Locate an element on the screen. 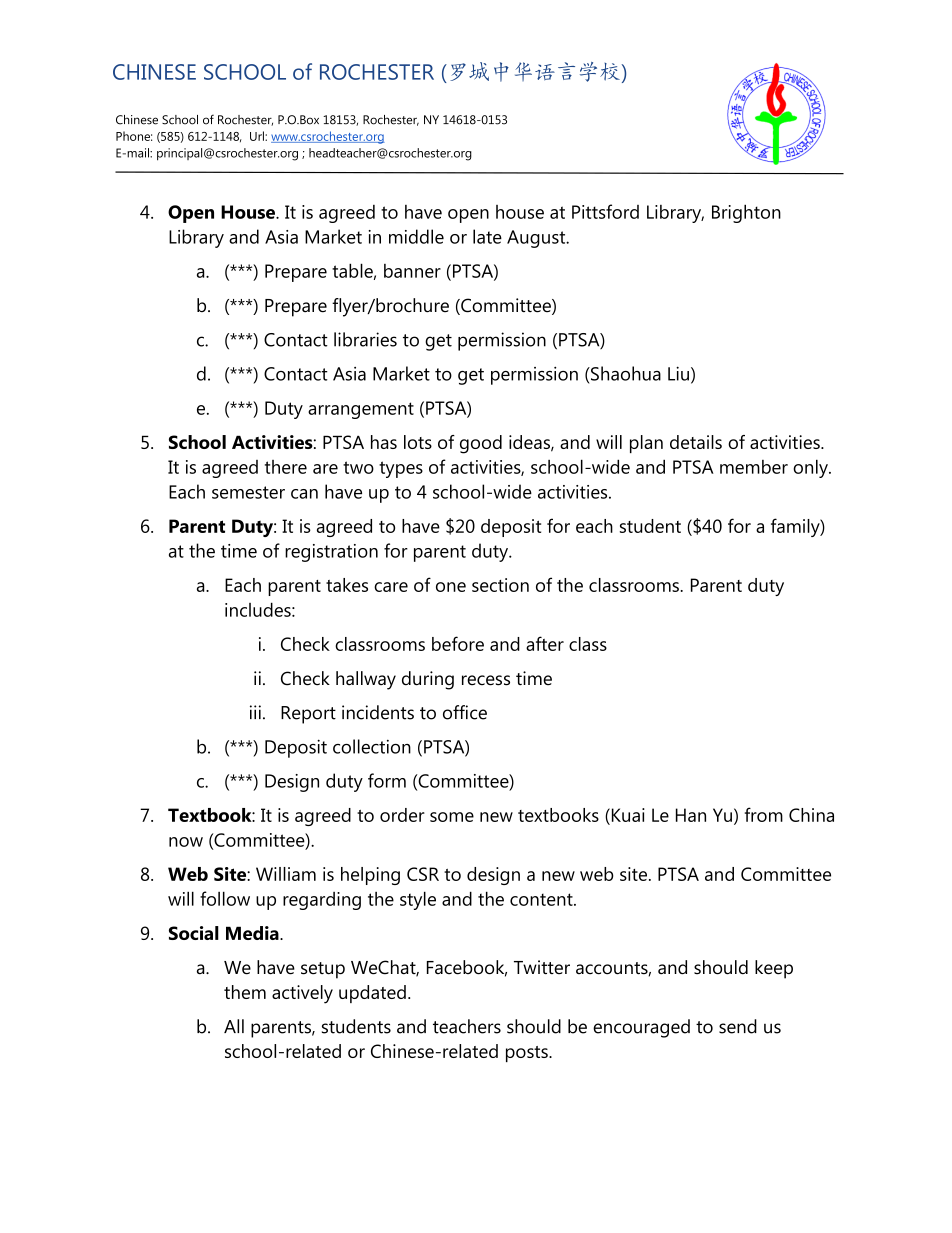 Image resolution: width=952 pixels, height=1233 pixels. section is located at coordinates (500, 585).
